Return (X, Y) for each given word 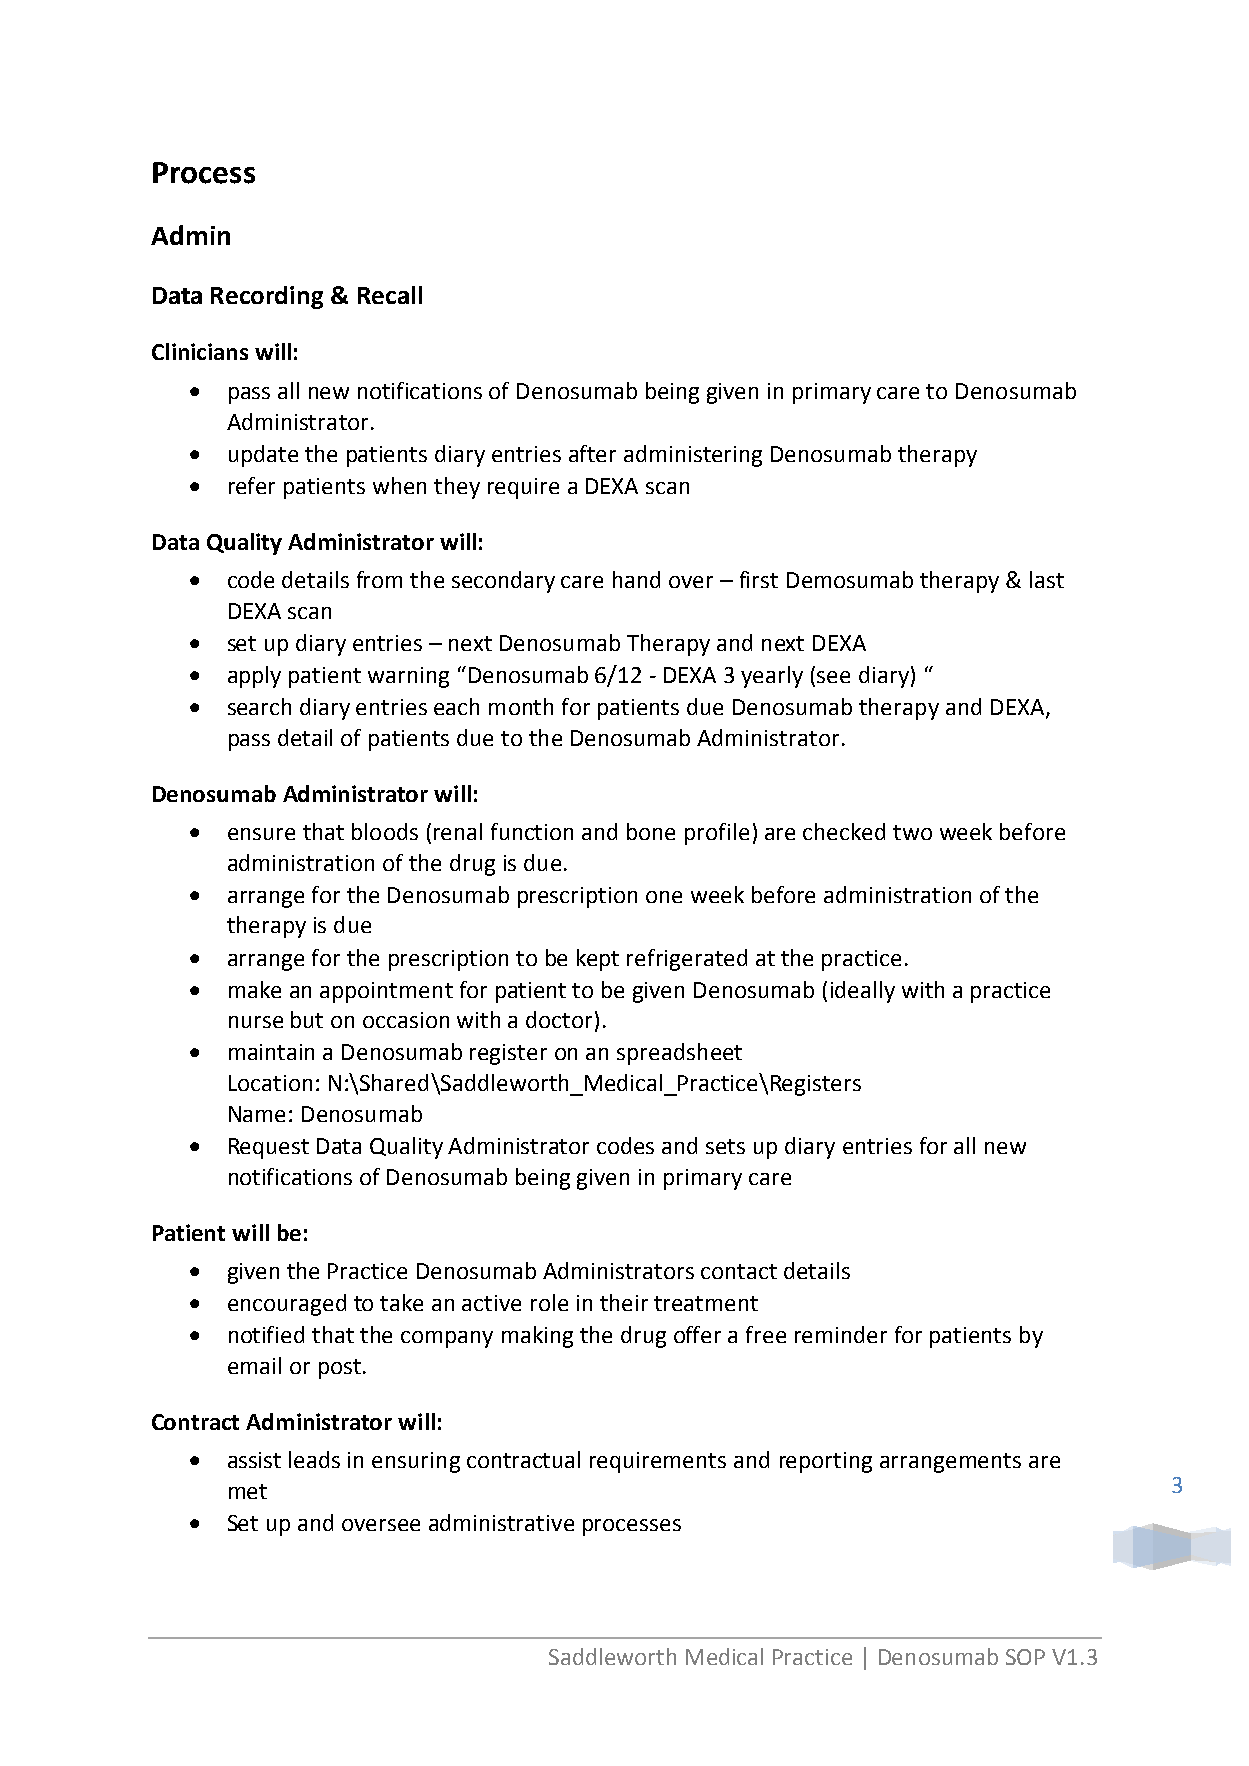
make (255, 989)
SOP (1025, 1657)
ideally (863, 992)
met (248, 1491)
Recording (267, 297)
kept (598, 960)
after (592, 453)
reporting (826, 1462)
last (1047, 579)
